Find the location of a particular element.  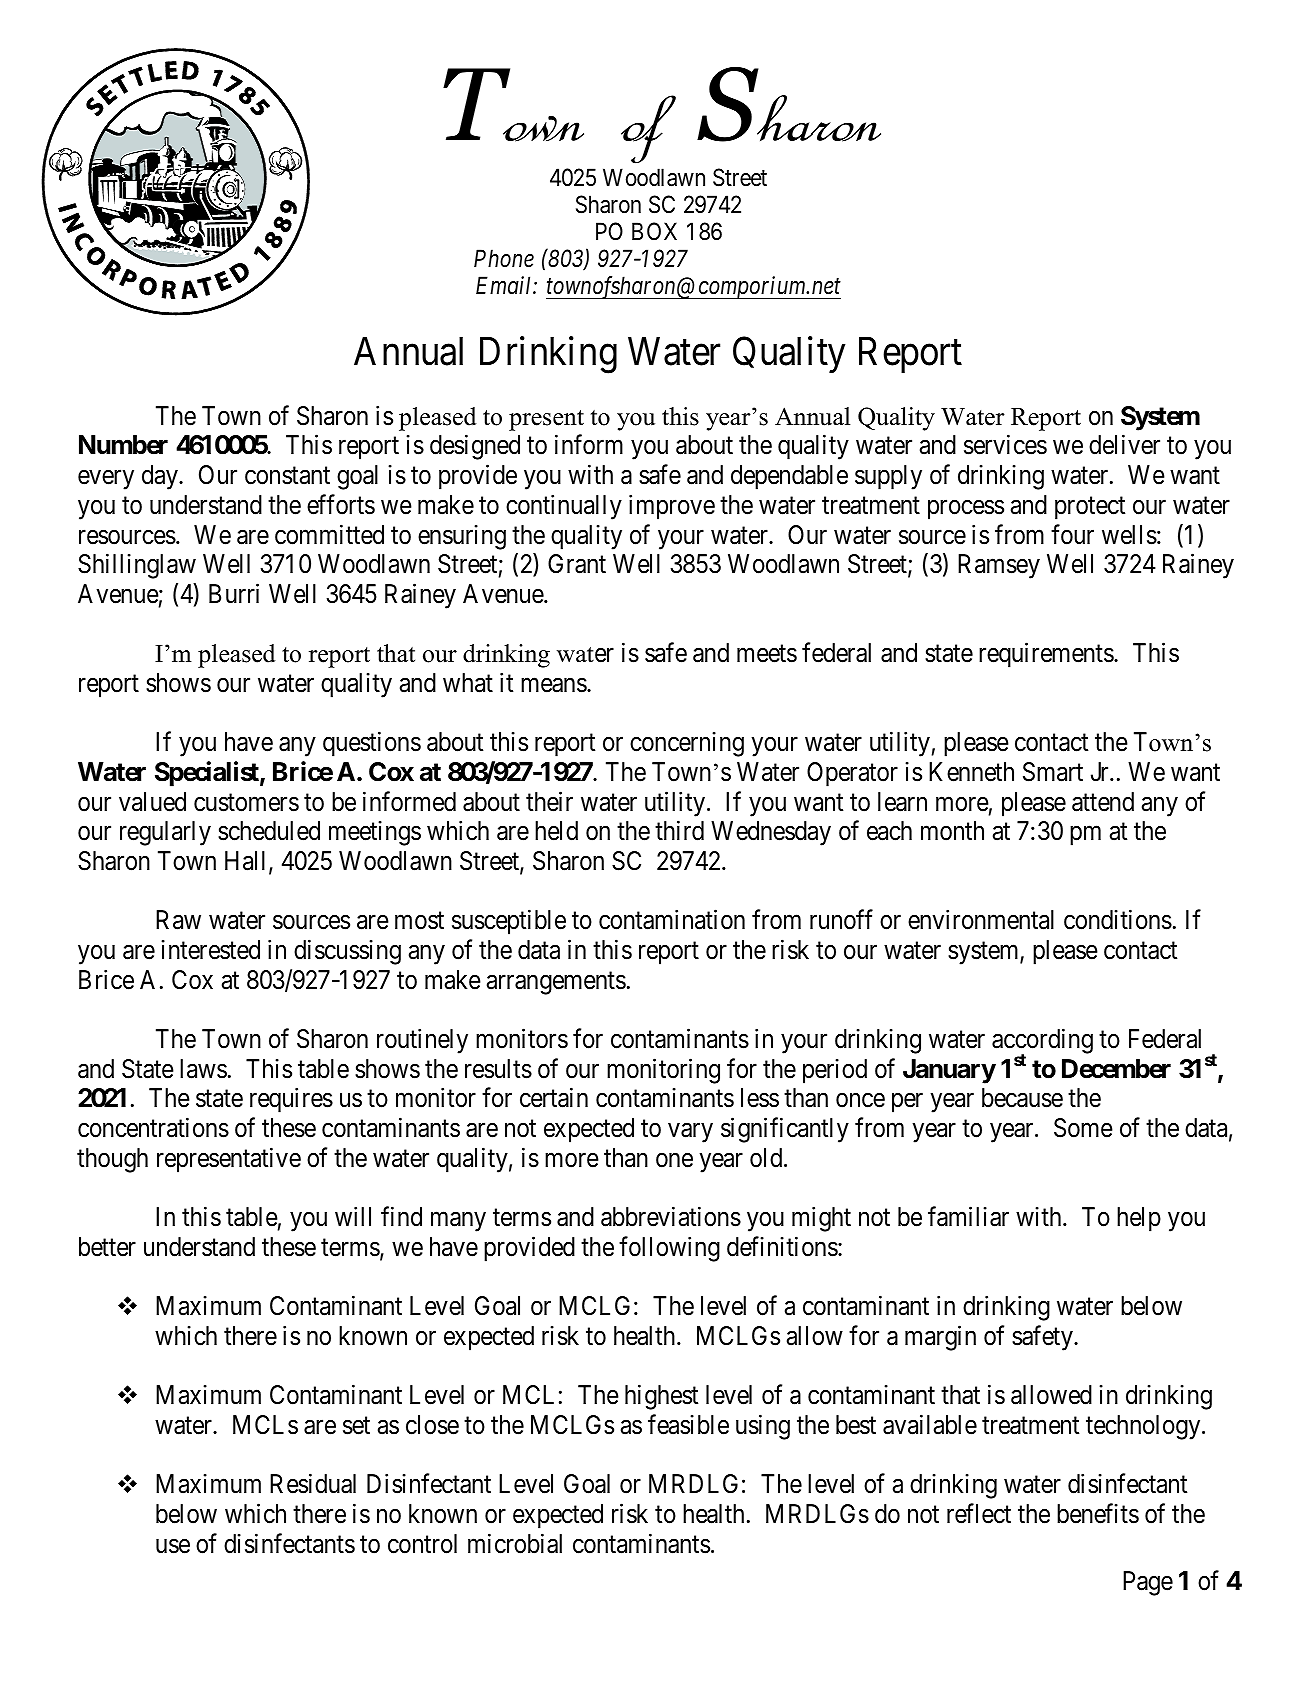

environmental is located at coordinates (981, 920).
